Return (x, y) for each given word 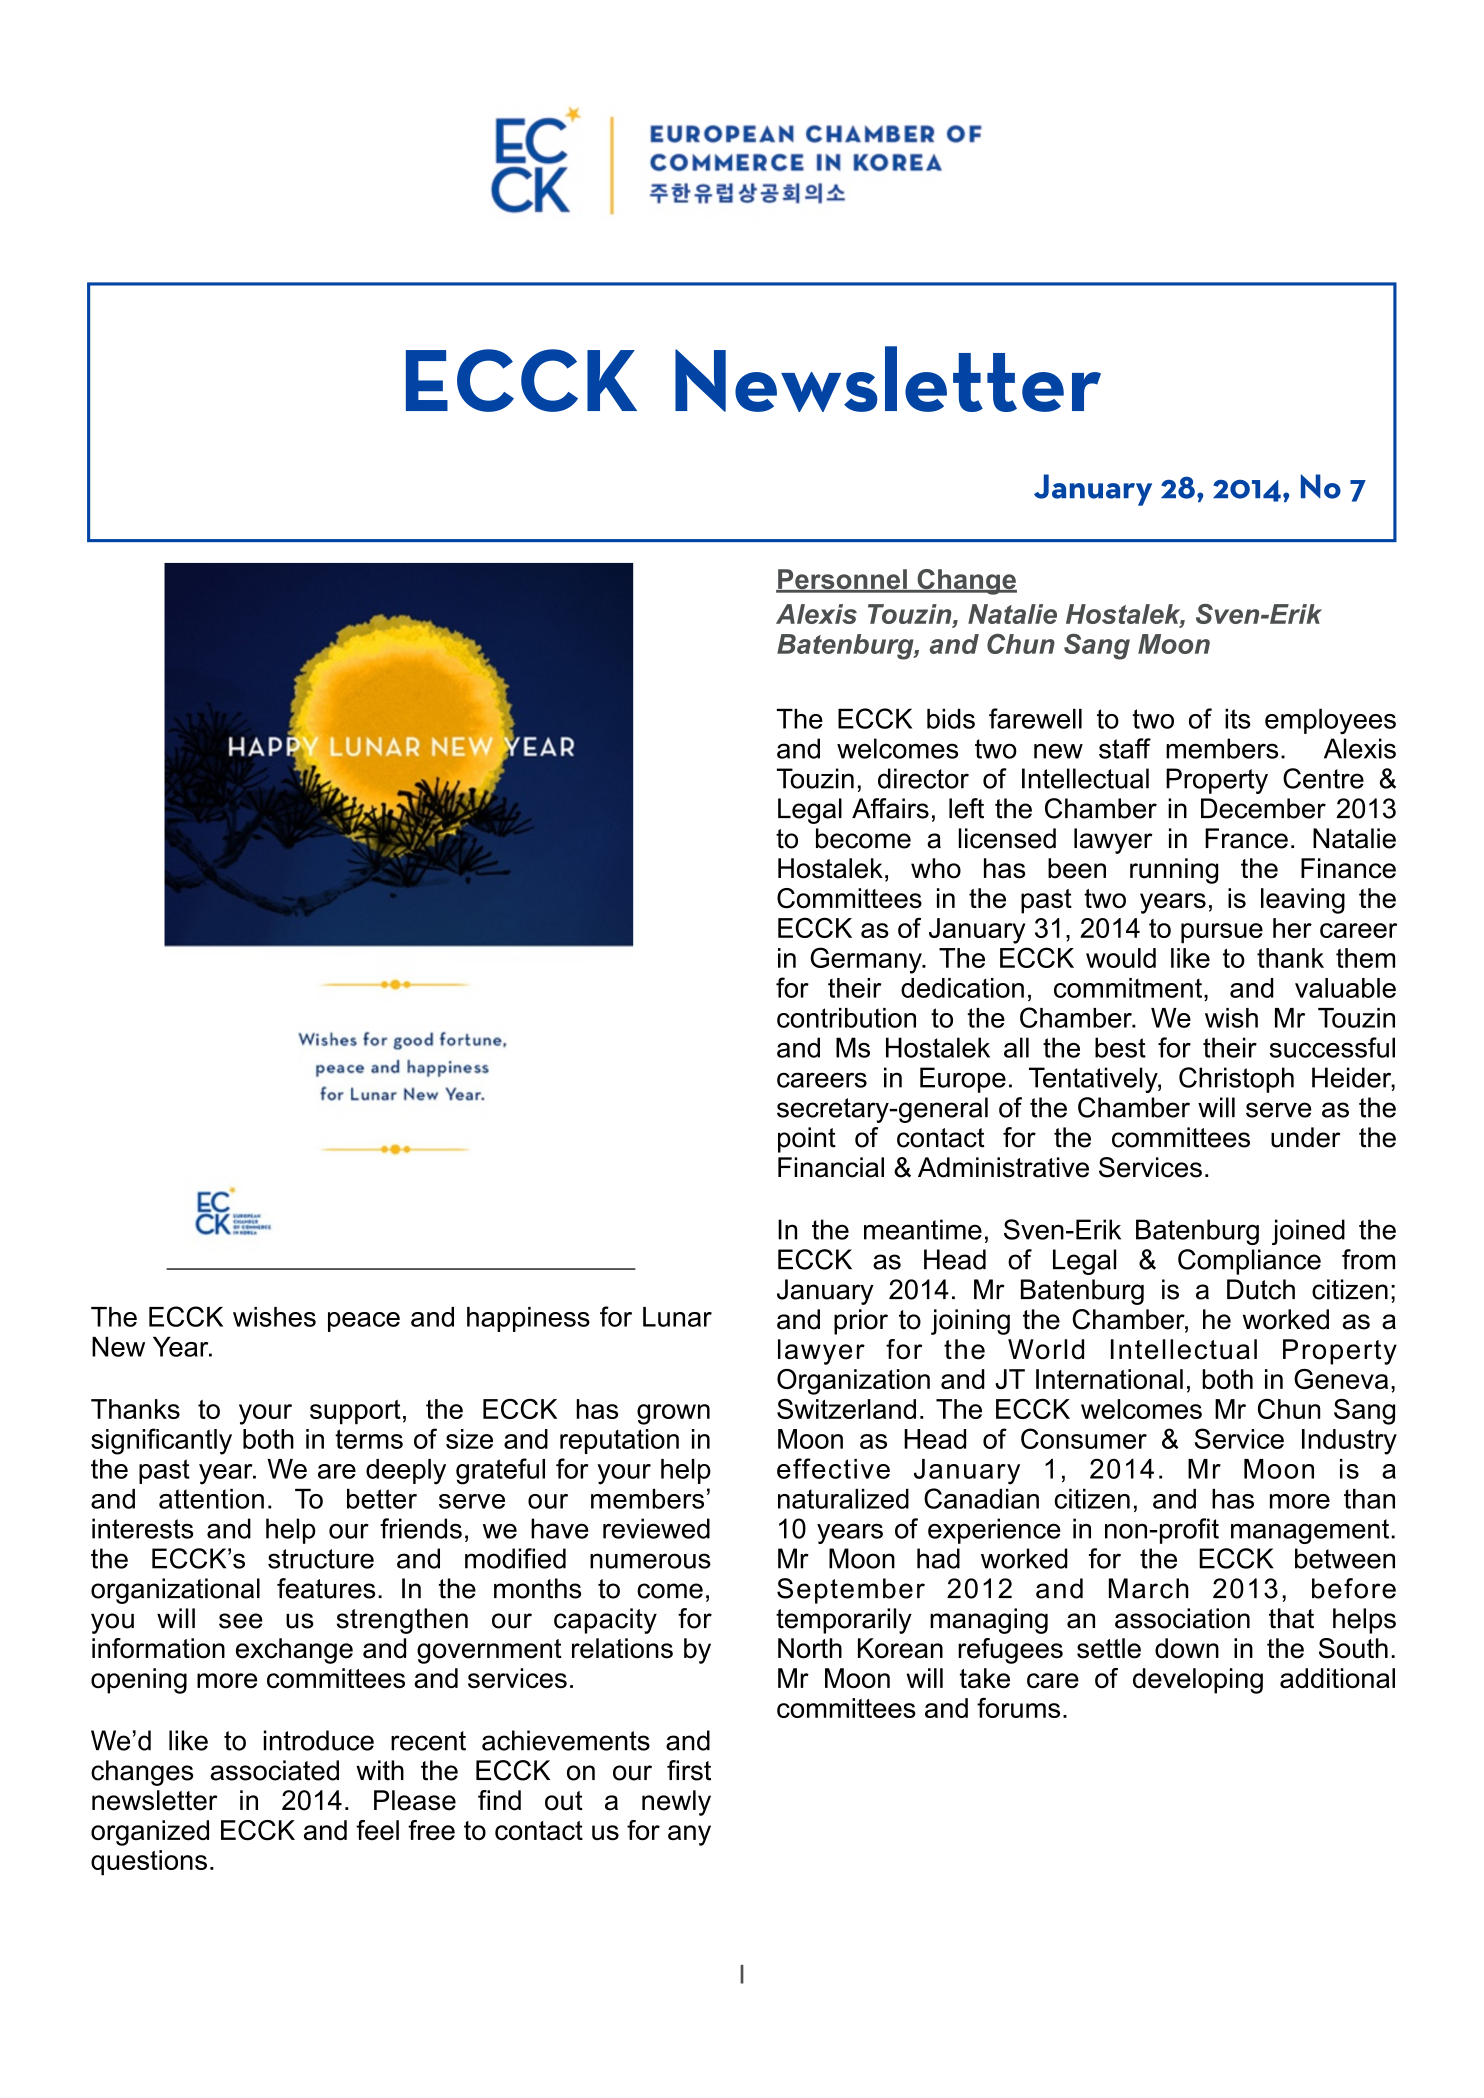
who (936, 868)
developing (1198, 1681)
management (1311, 1531)
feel (377, 1830)
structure (321, 1559)
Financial (831, 1167)
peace (364, 1322)
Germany (867, 960)
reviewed (656, 1528)
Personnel (842, 580)
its (1238, 719)
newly (676, 1803)
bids (951, 719)
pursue (1222, 933)
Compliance (1249, 1262)
